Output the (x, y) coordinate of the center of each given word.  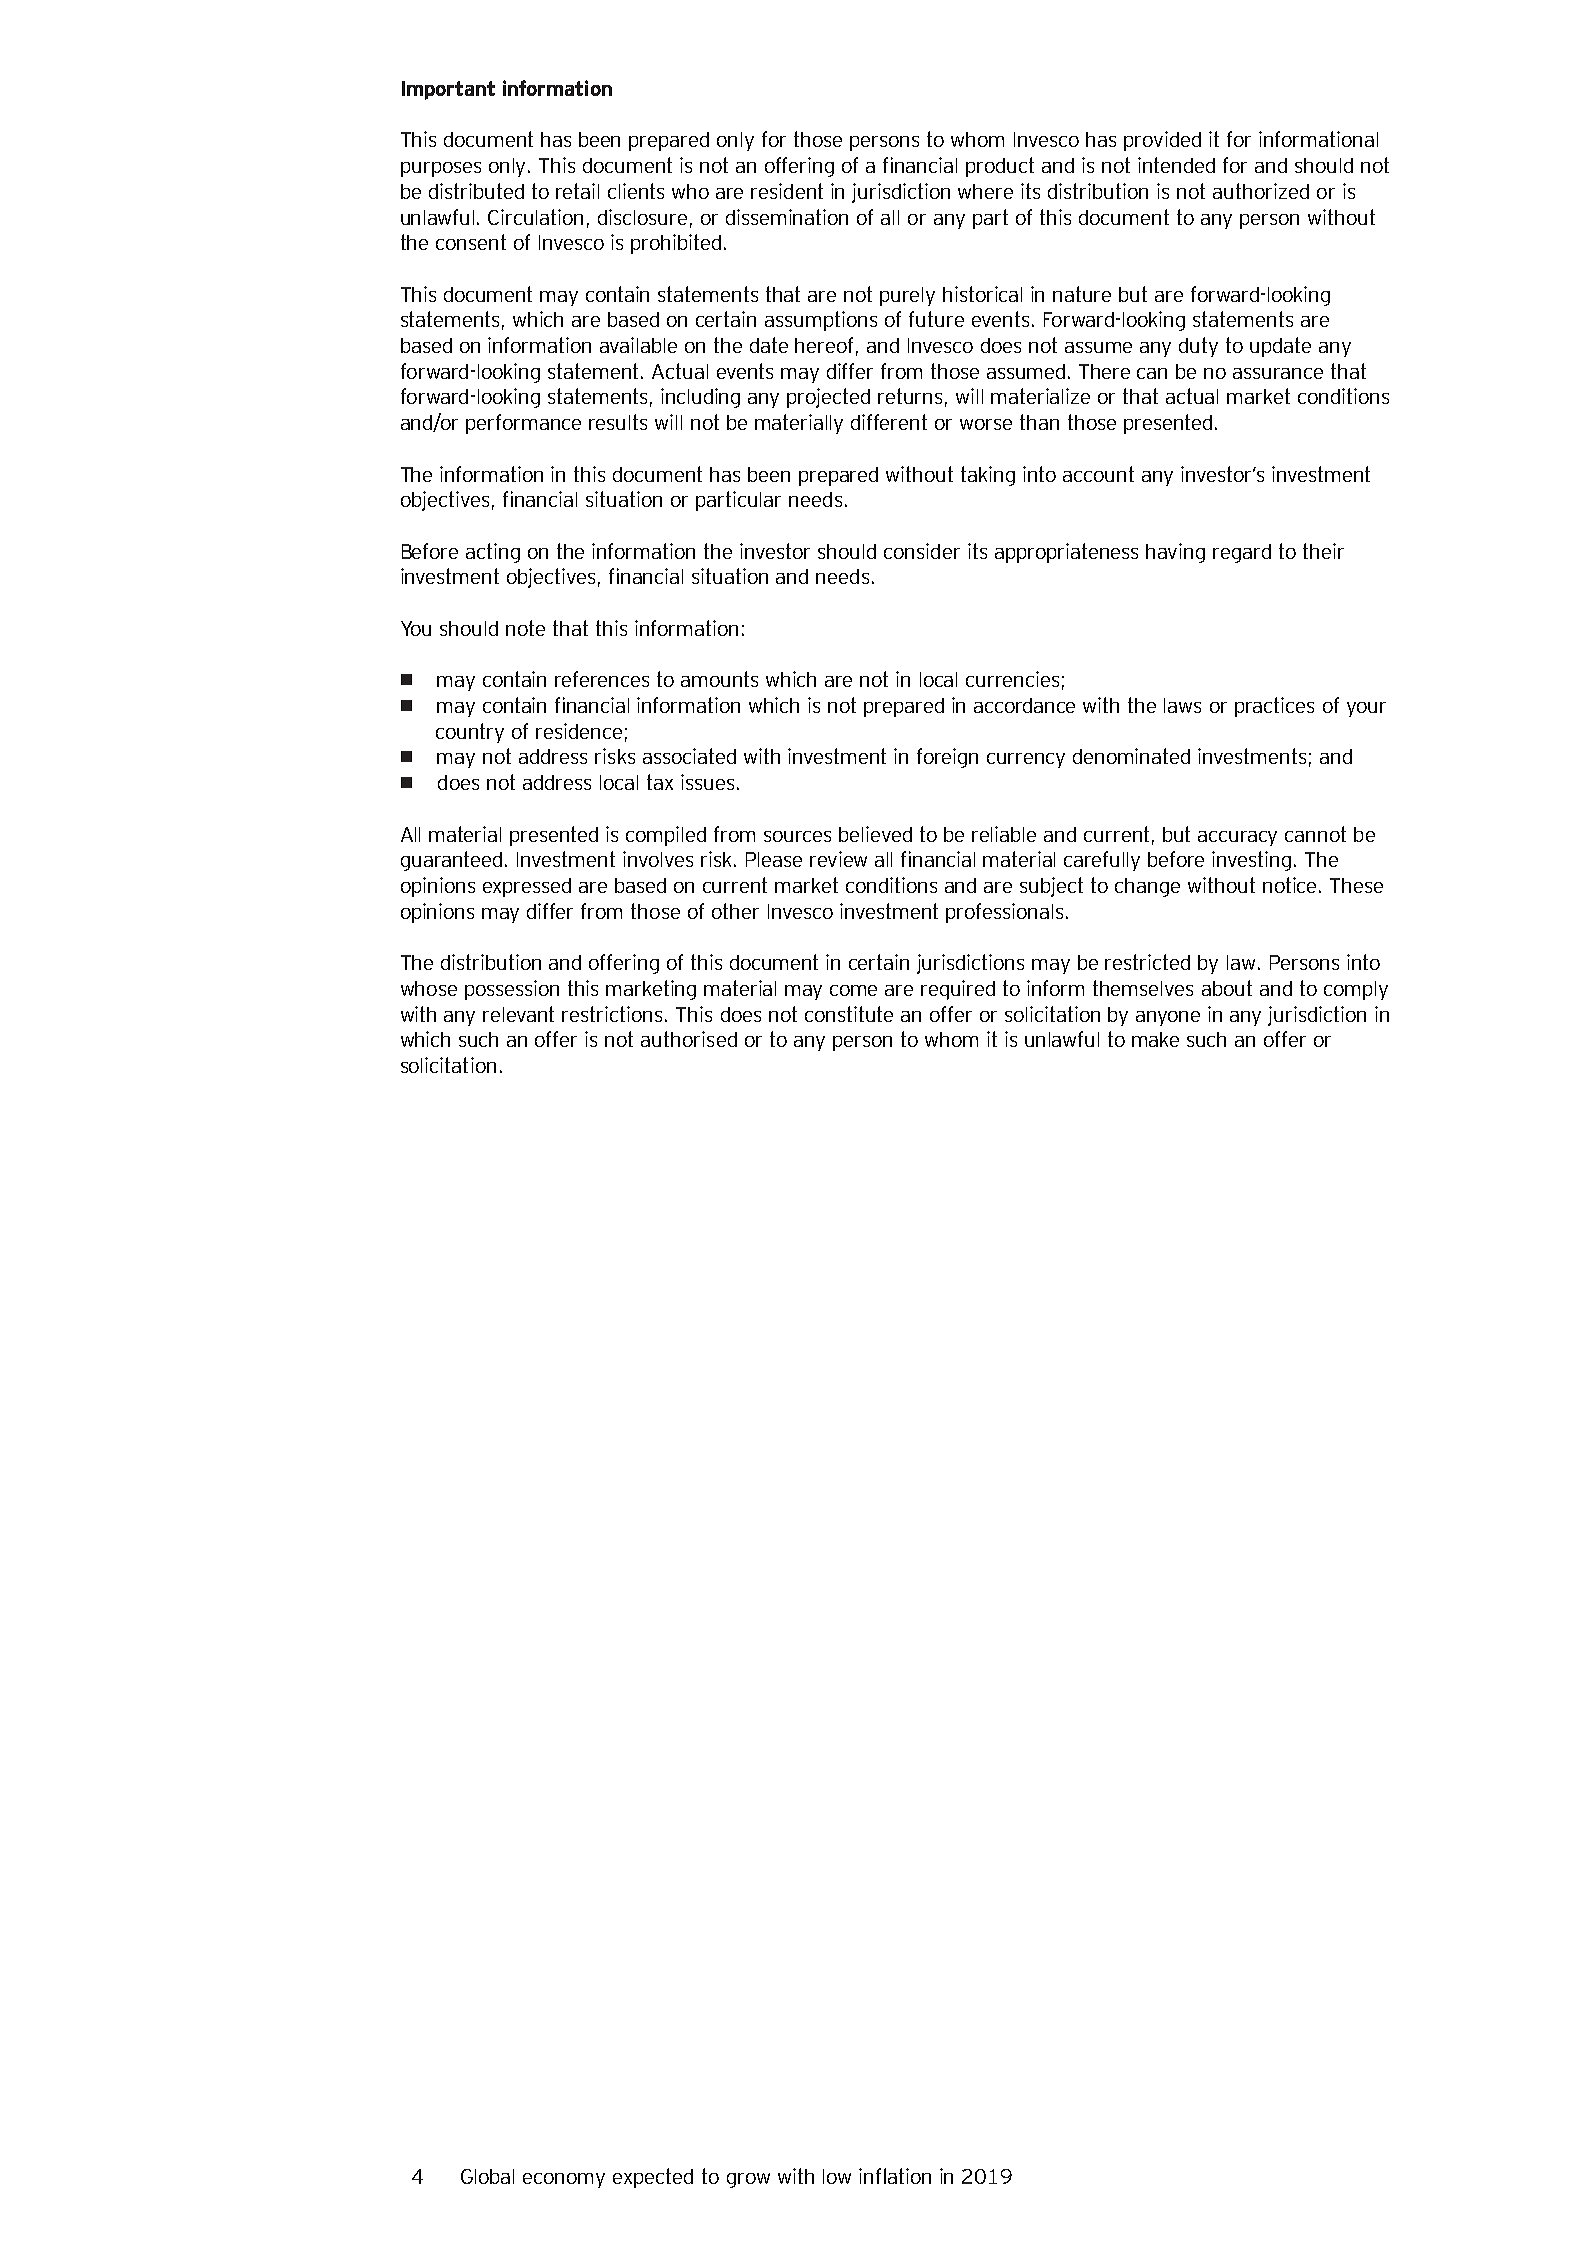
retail (577, 191)
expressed (527, 887)
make (1155, 1039)
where (985, 191)
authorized (1261, 191)
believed (875, 834)
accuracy (1237, 838)
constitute (849, 1014)
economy (564, 2180)
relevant (518, 1014)
